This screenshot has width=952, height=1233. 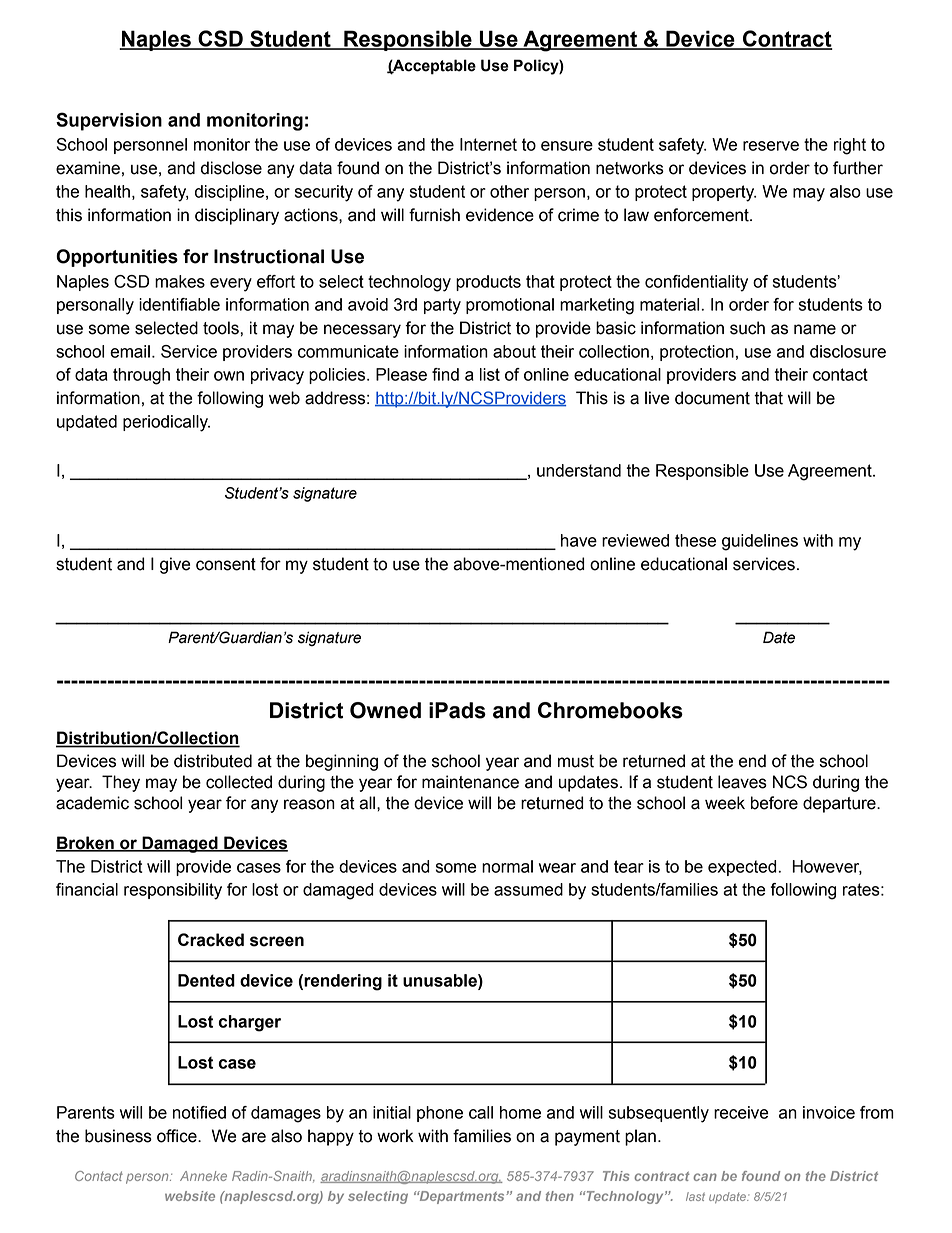 I want to click on reserve, so click(x=771, y=146).
